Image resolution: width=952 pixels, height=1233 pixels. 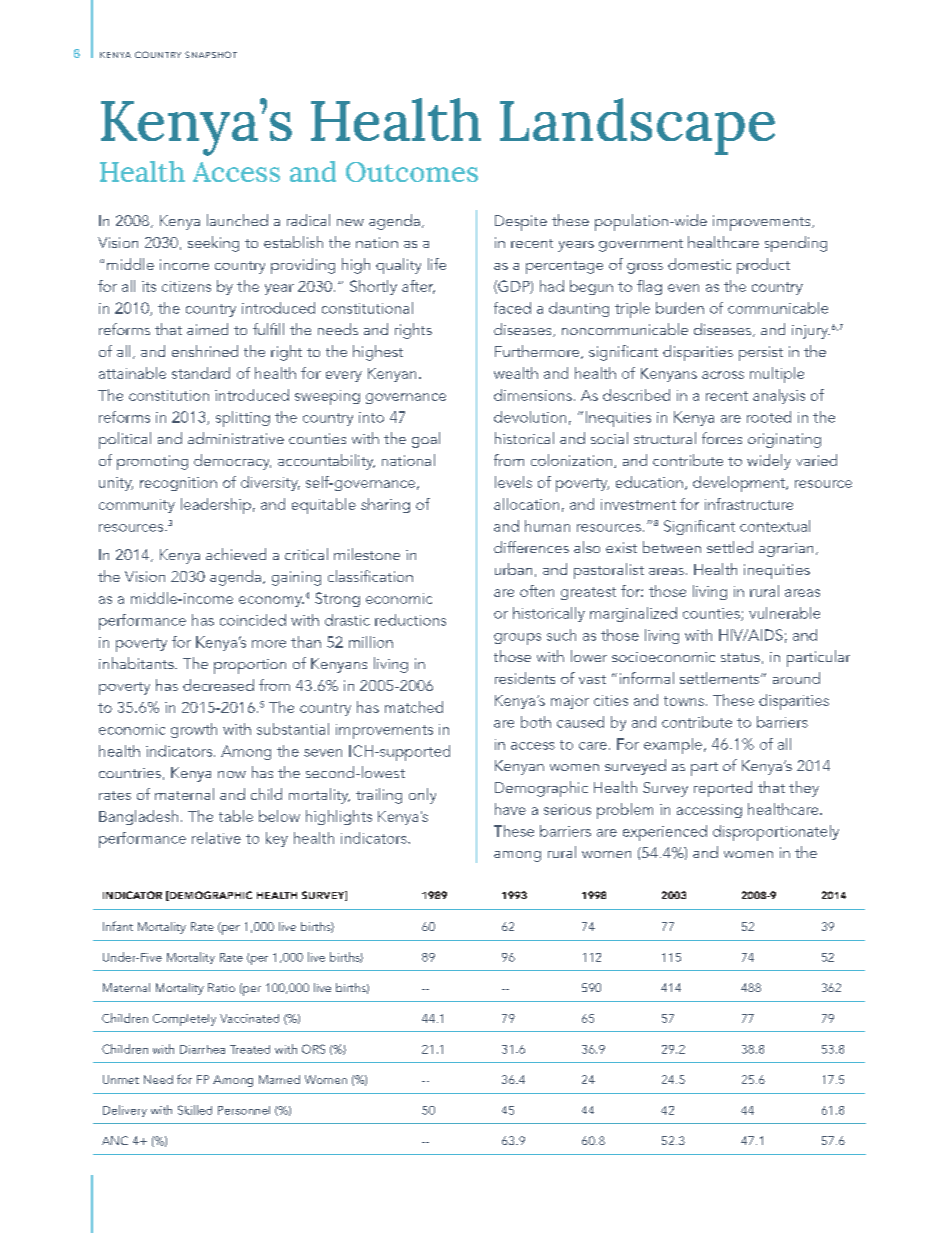 I want to click on recognition, so click(x=178, y=484).
